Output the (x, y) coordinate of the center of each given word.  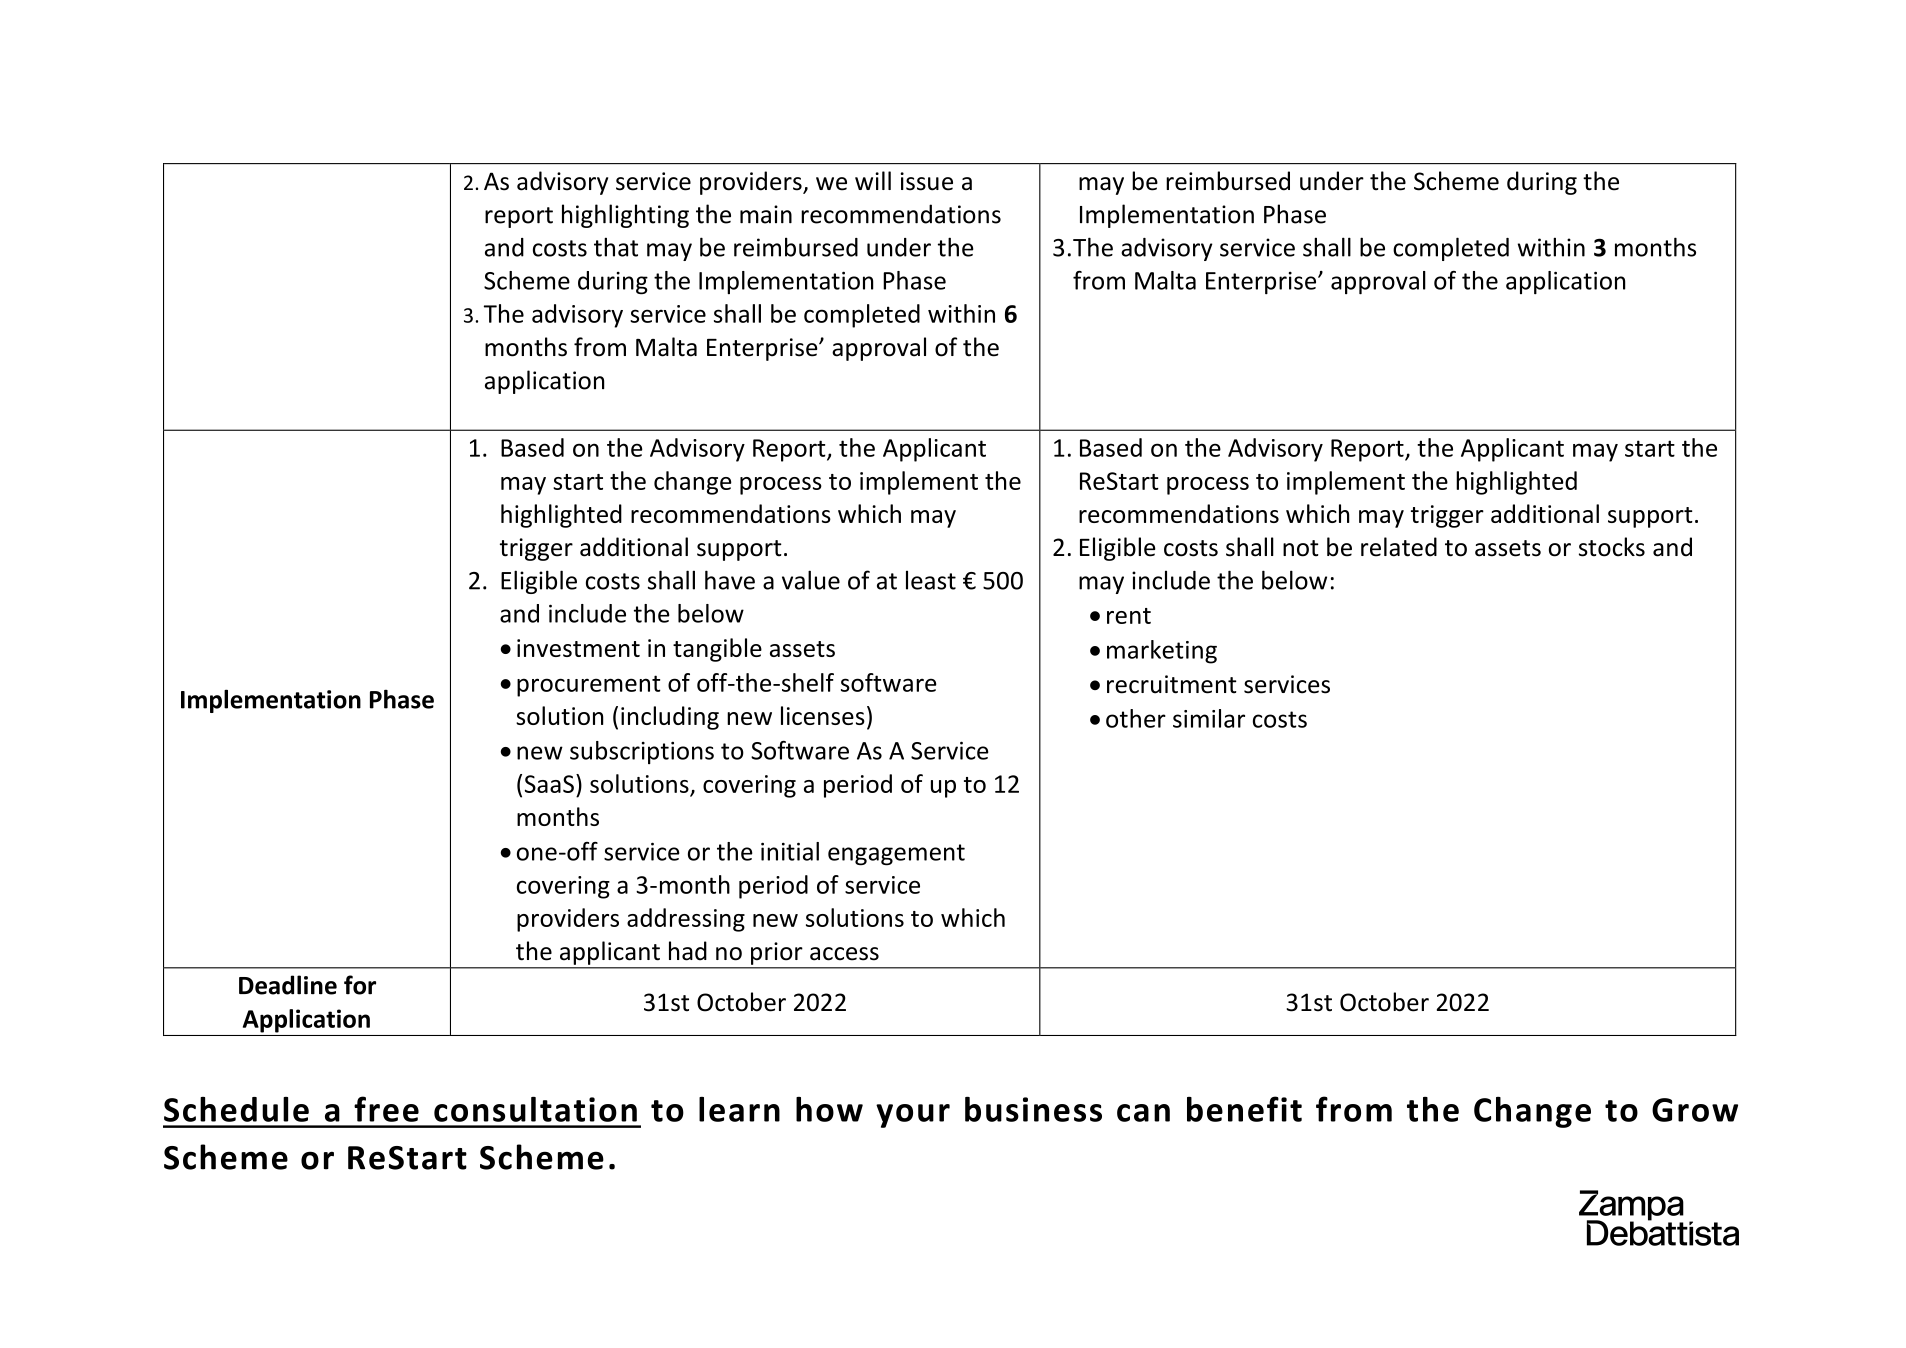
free (386, 1109)
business (1033, 1109)
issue (926, 181)
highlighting (625, 216)
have (730, 580)
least (931, 580)
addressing (686, 920)
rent (1129, 616)
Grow (1695, 1110)
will (873, 180)
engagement (896, 855)
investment (578, 648)
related (1399, 547)
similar (1209, 718)
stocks (1612, 547)
